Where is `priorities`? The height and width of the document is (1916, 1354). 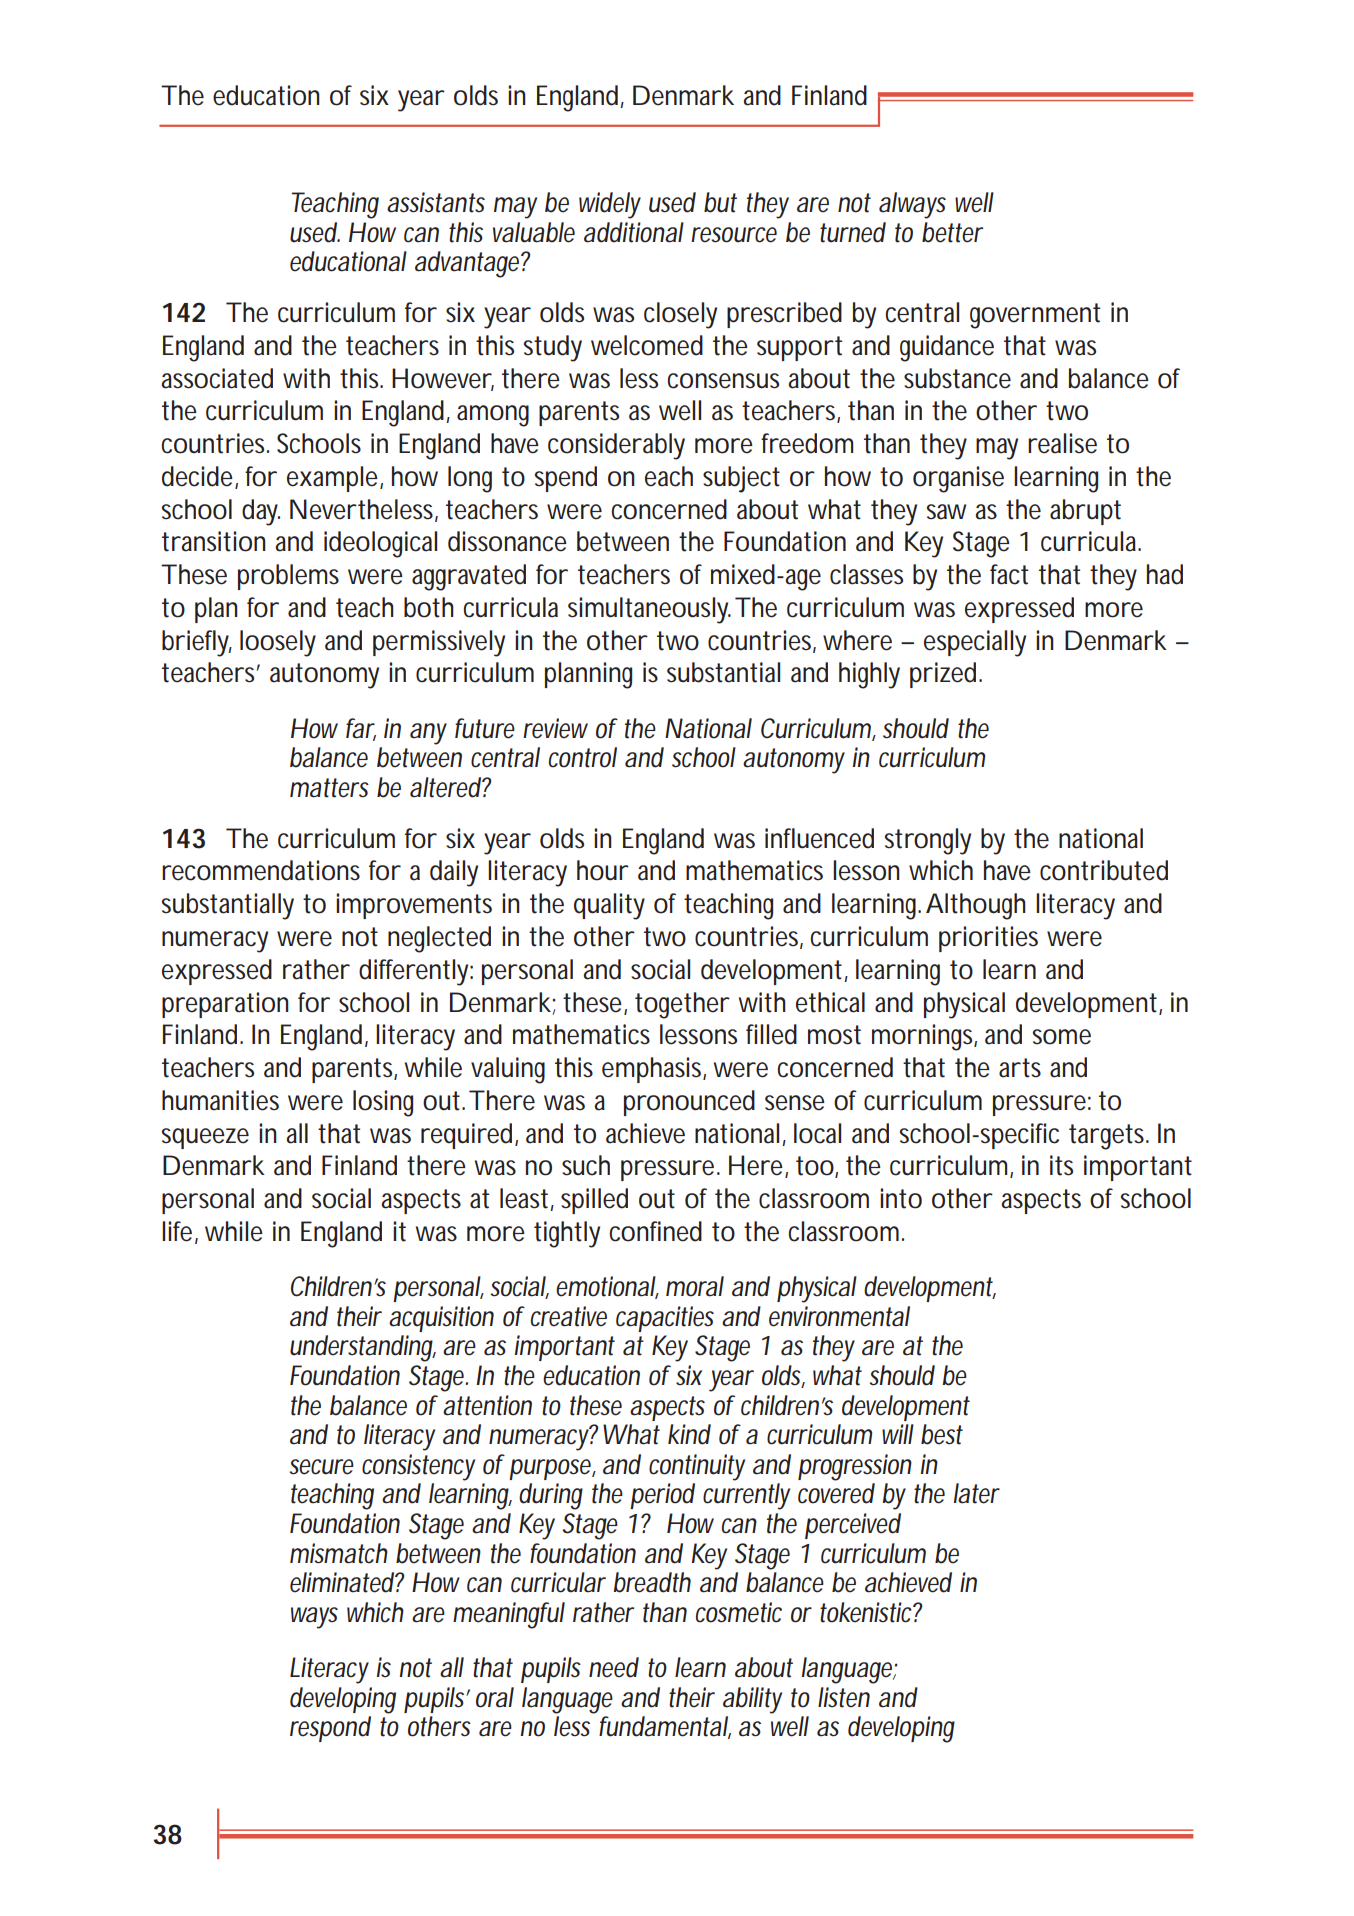
priorities is located at coordinates (988, 939).
